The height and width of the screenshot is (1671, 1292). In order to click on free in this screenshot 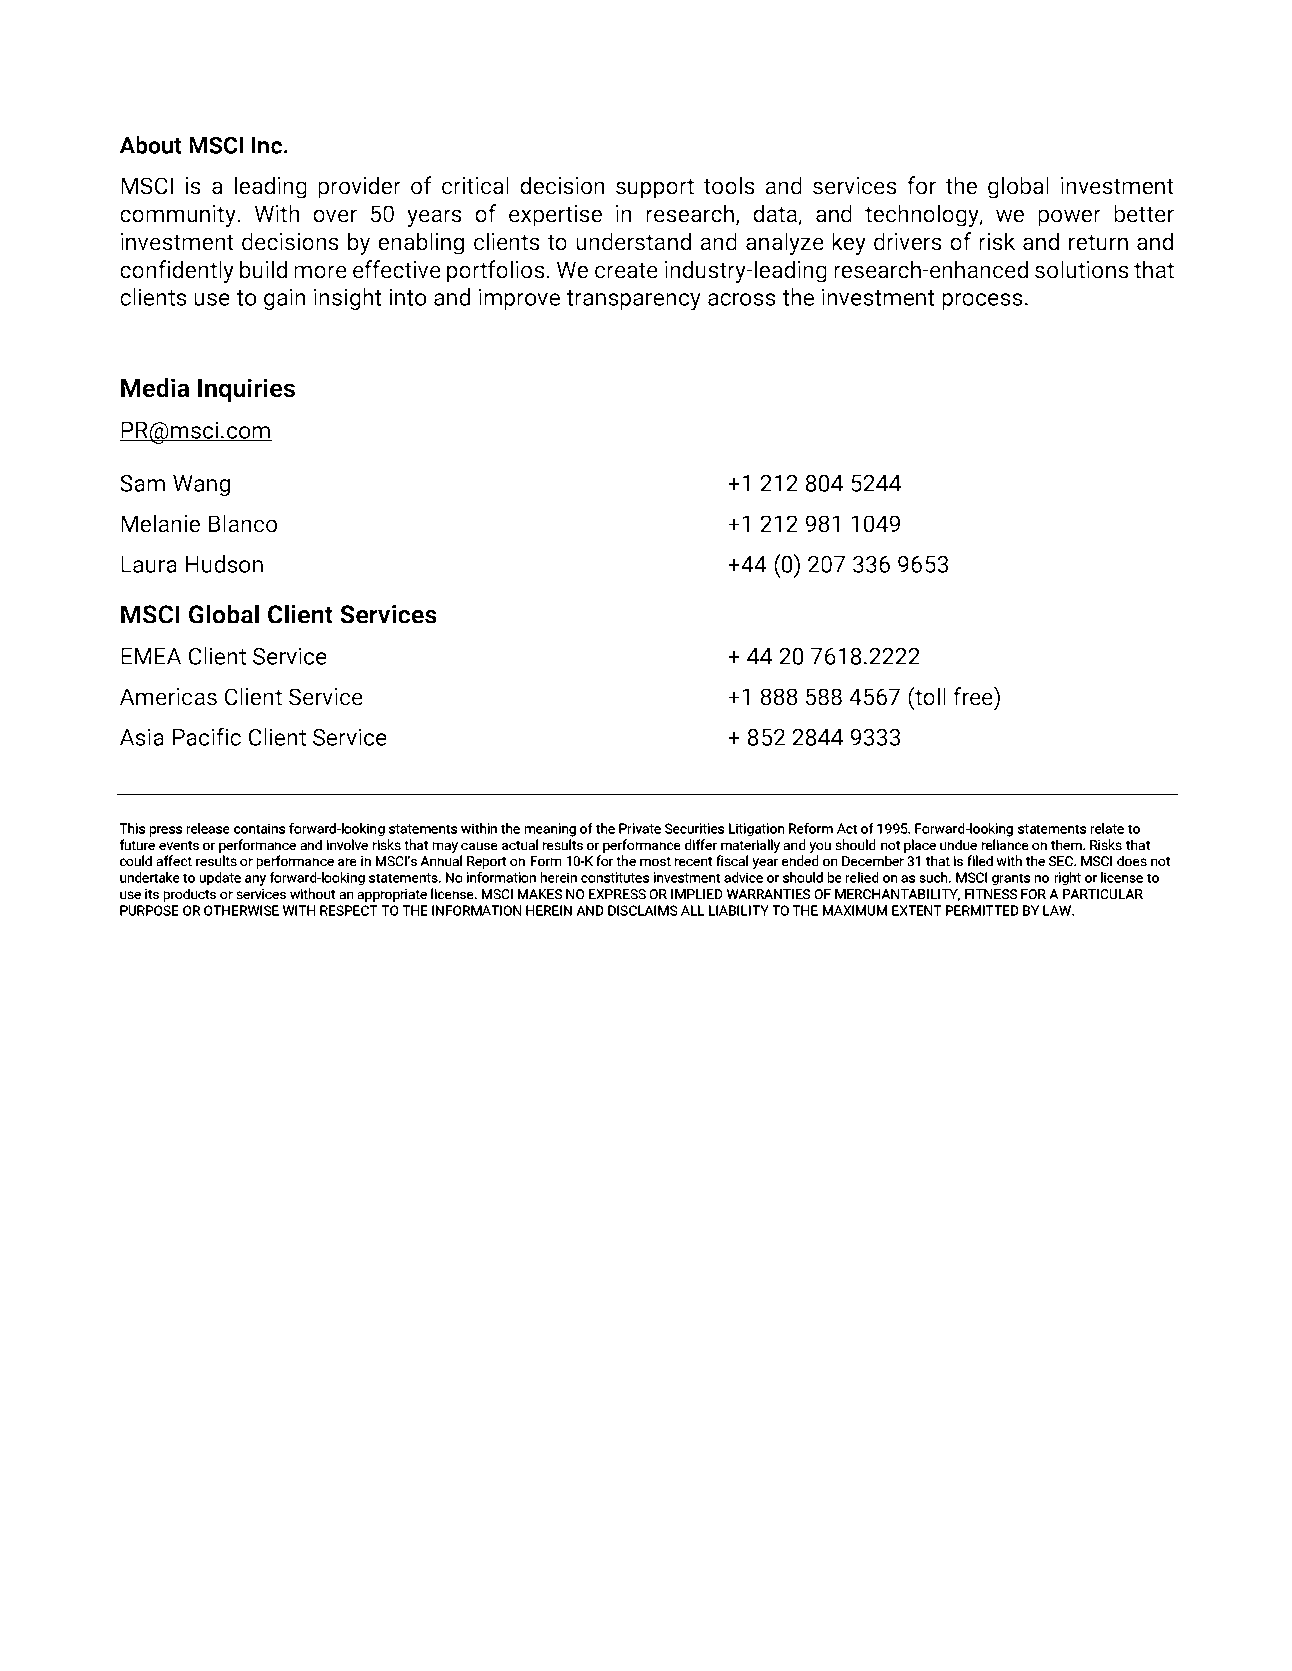, I will do `click(974, 696)`.
